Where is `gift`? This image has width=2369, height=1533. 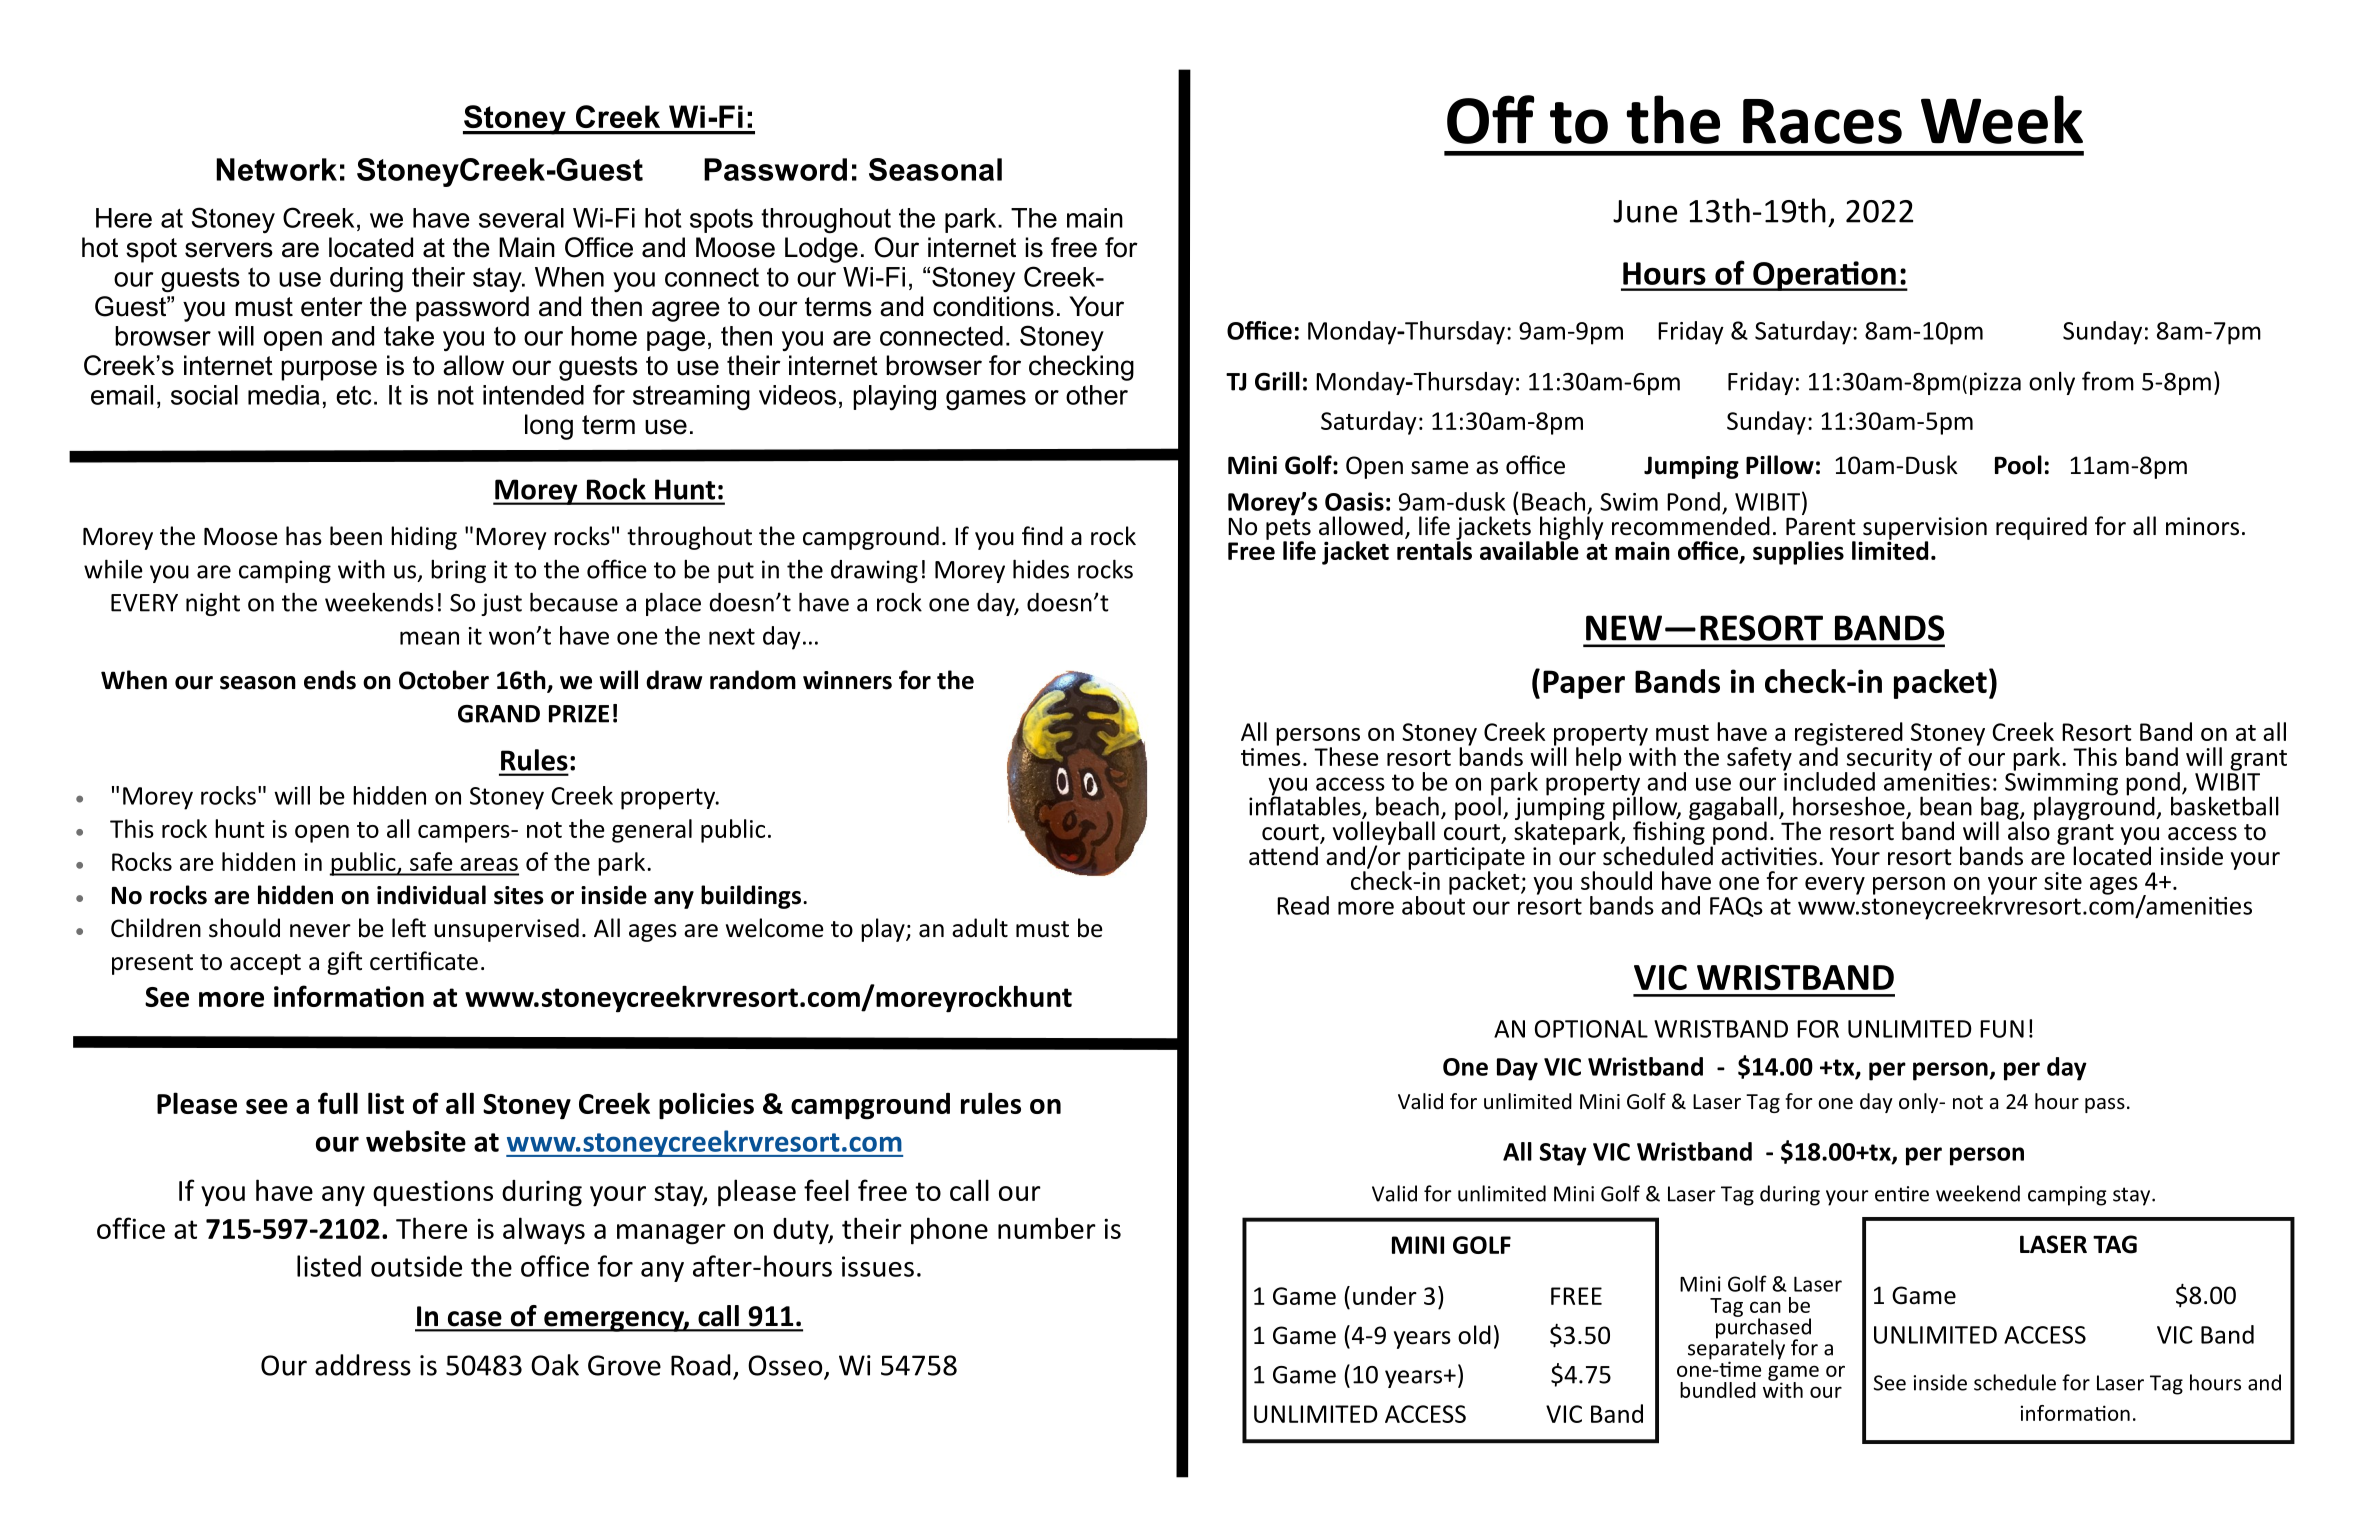
gift is located at coordinates (344, 963).
